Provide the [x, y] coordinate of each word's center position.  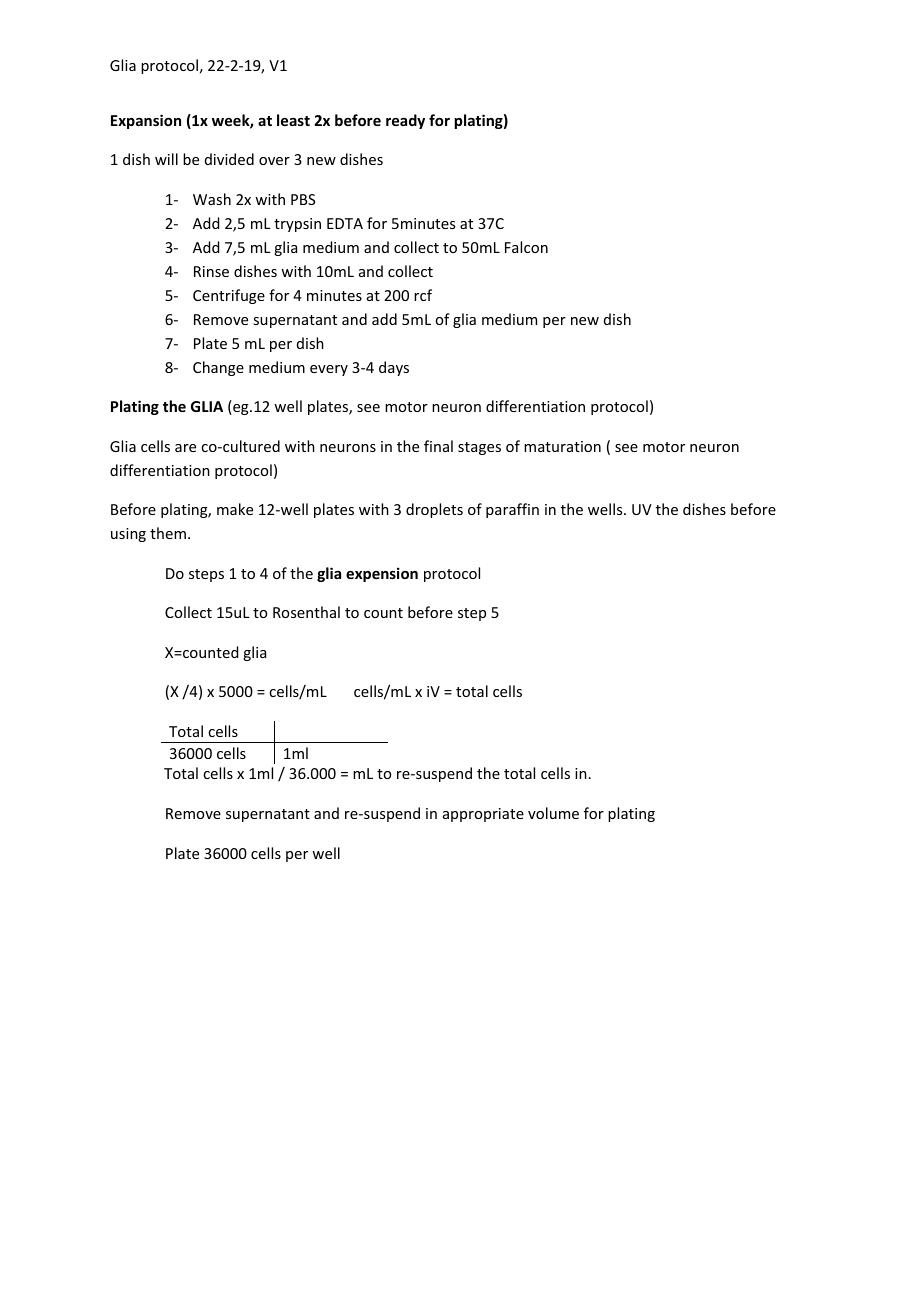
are [185, 448]
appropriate [483, 815]
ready [405, 121]
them [168, 533]
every [329, 370]
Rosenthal [306, 612]
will [166, 159]
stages [479, 448]
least [293, 120]
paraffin [512, 510]
